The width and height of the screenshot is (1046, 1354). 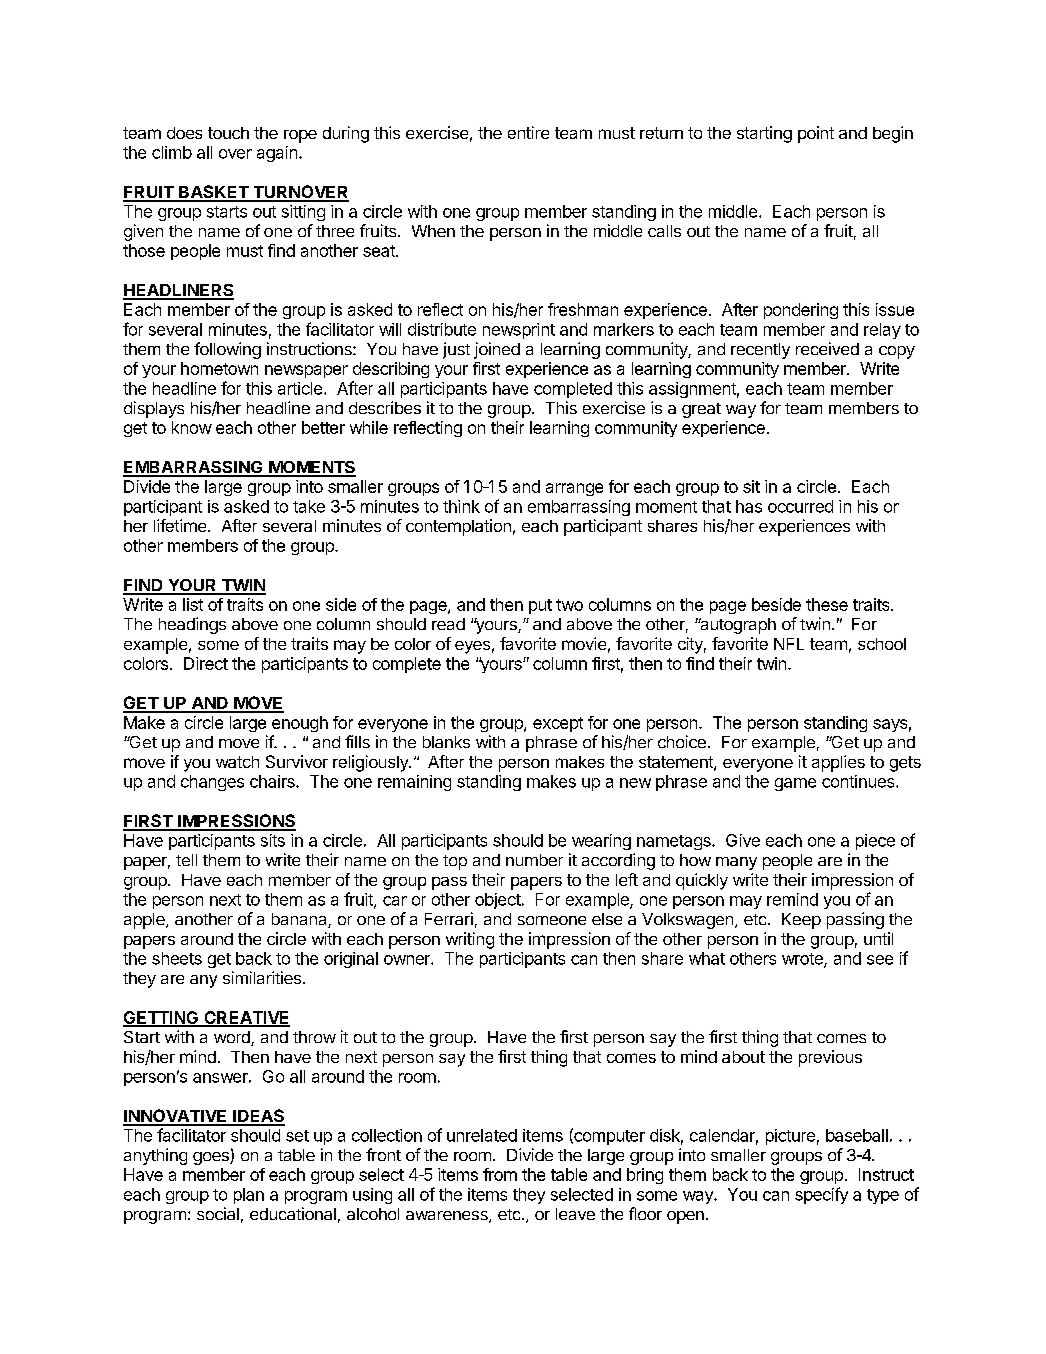 I want to click on Direct, so click(x=206, y=663).
